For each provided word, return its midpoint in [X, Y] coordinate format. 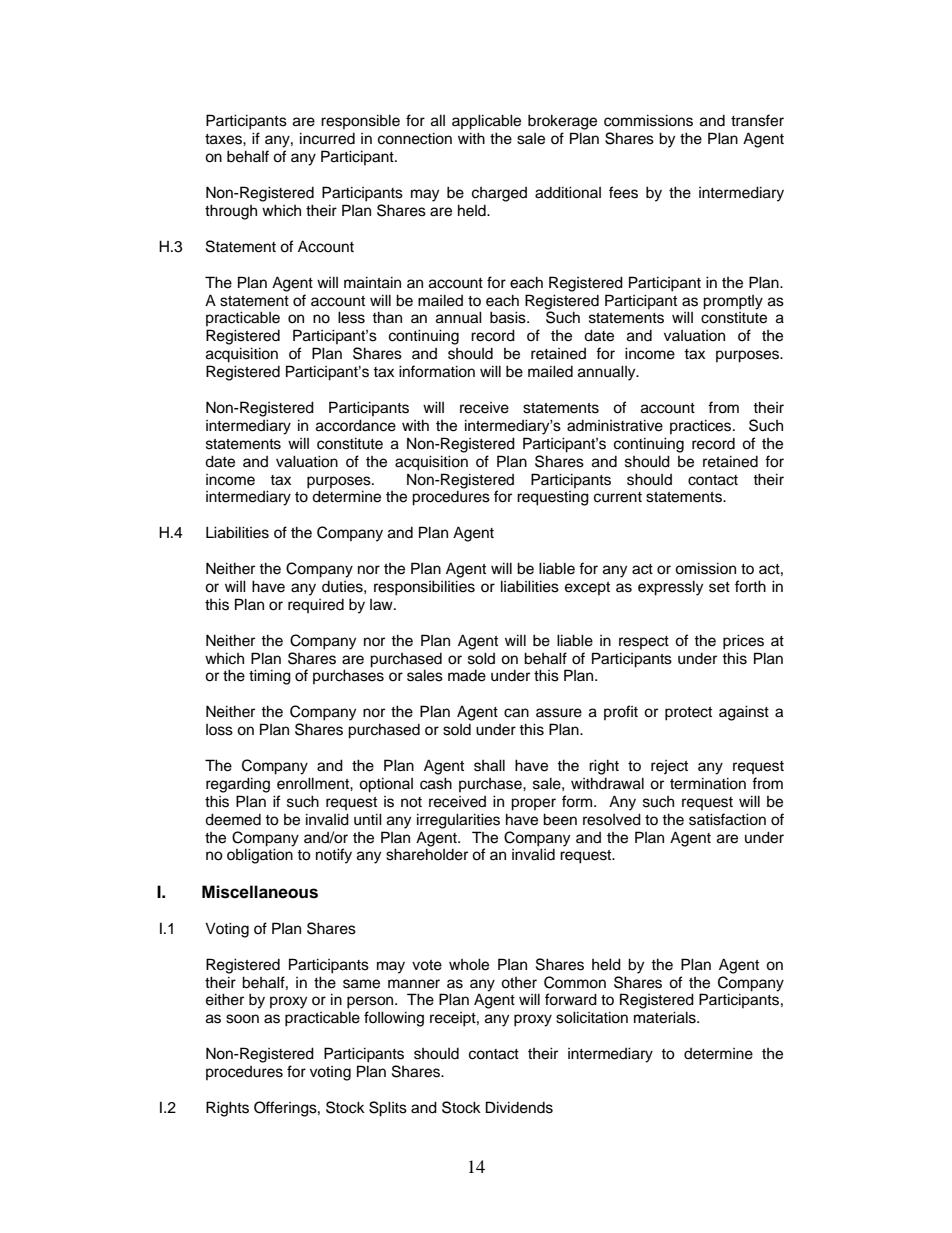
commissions [648, 120]
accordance [356, 425]
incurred [327, 138]
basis [509, 317]
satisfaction [727, 819]
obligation [260, 856]
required [316, 606]
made [467, 676]
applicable [486, 122]
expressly [670, 588]
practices [702, 426]
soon [242, 1019]
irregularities [458, 821]
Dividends [519, 1107]
